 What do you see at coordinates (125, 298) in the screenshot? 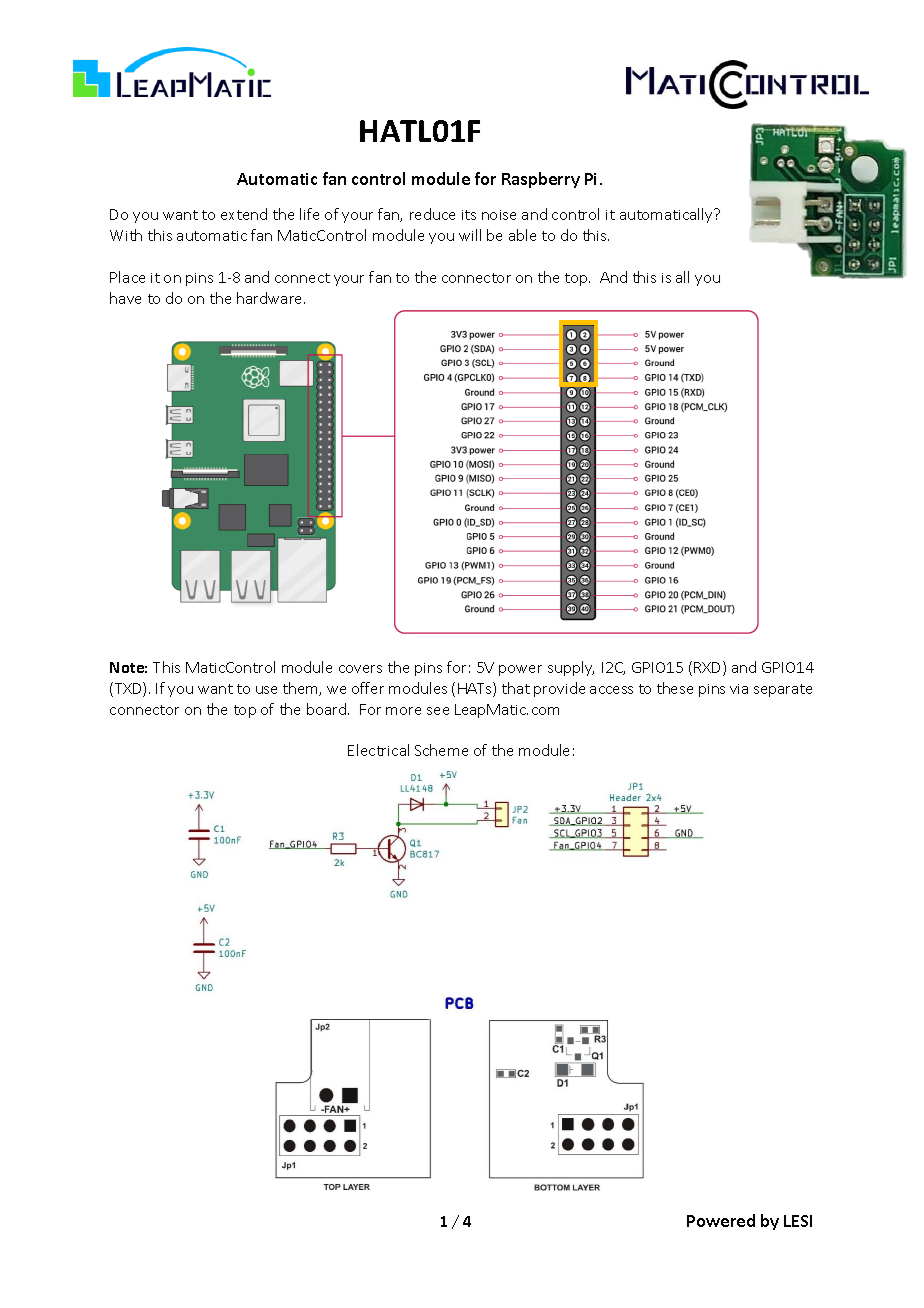
I see `have` at bounding box center [125, 298].
